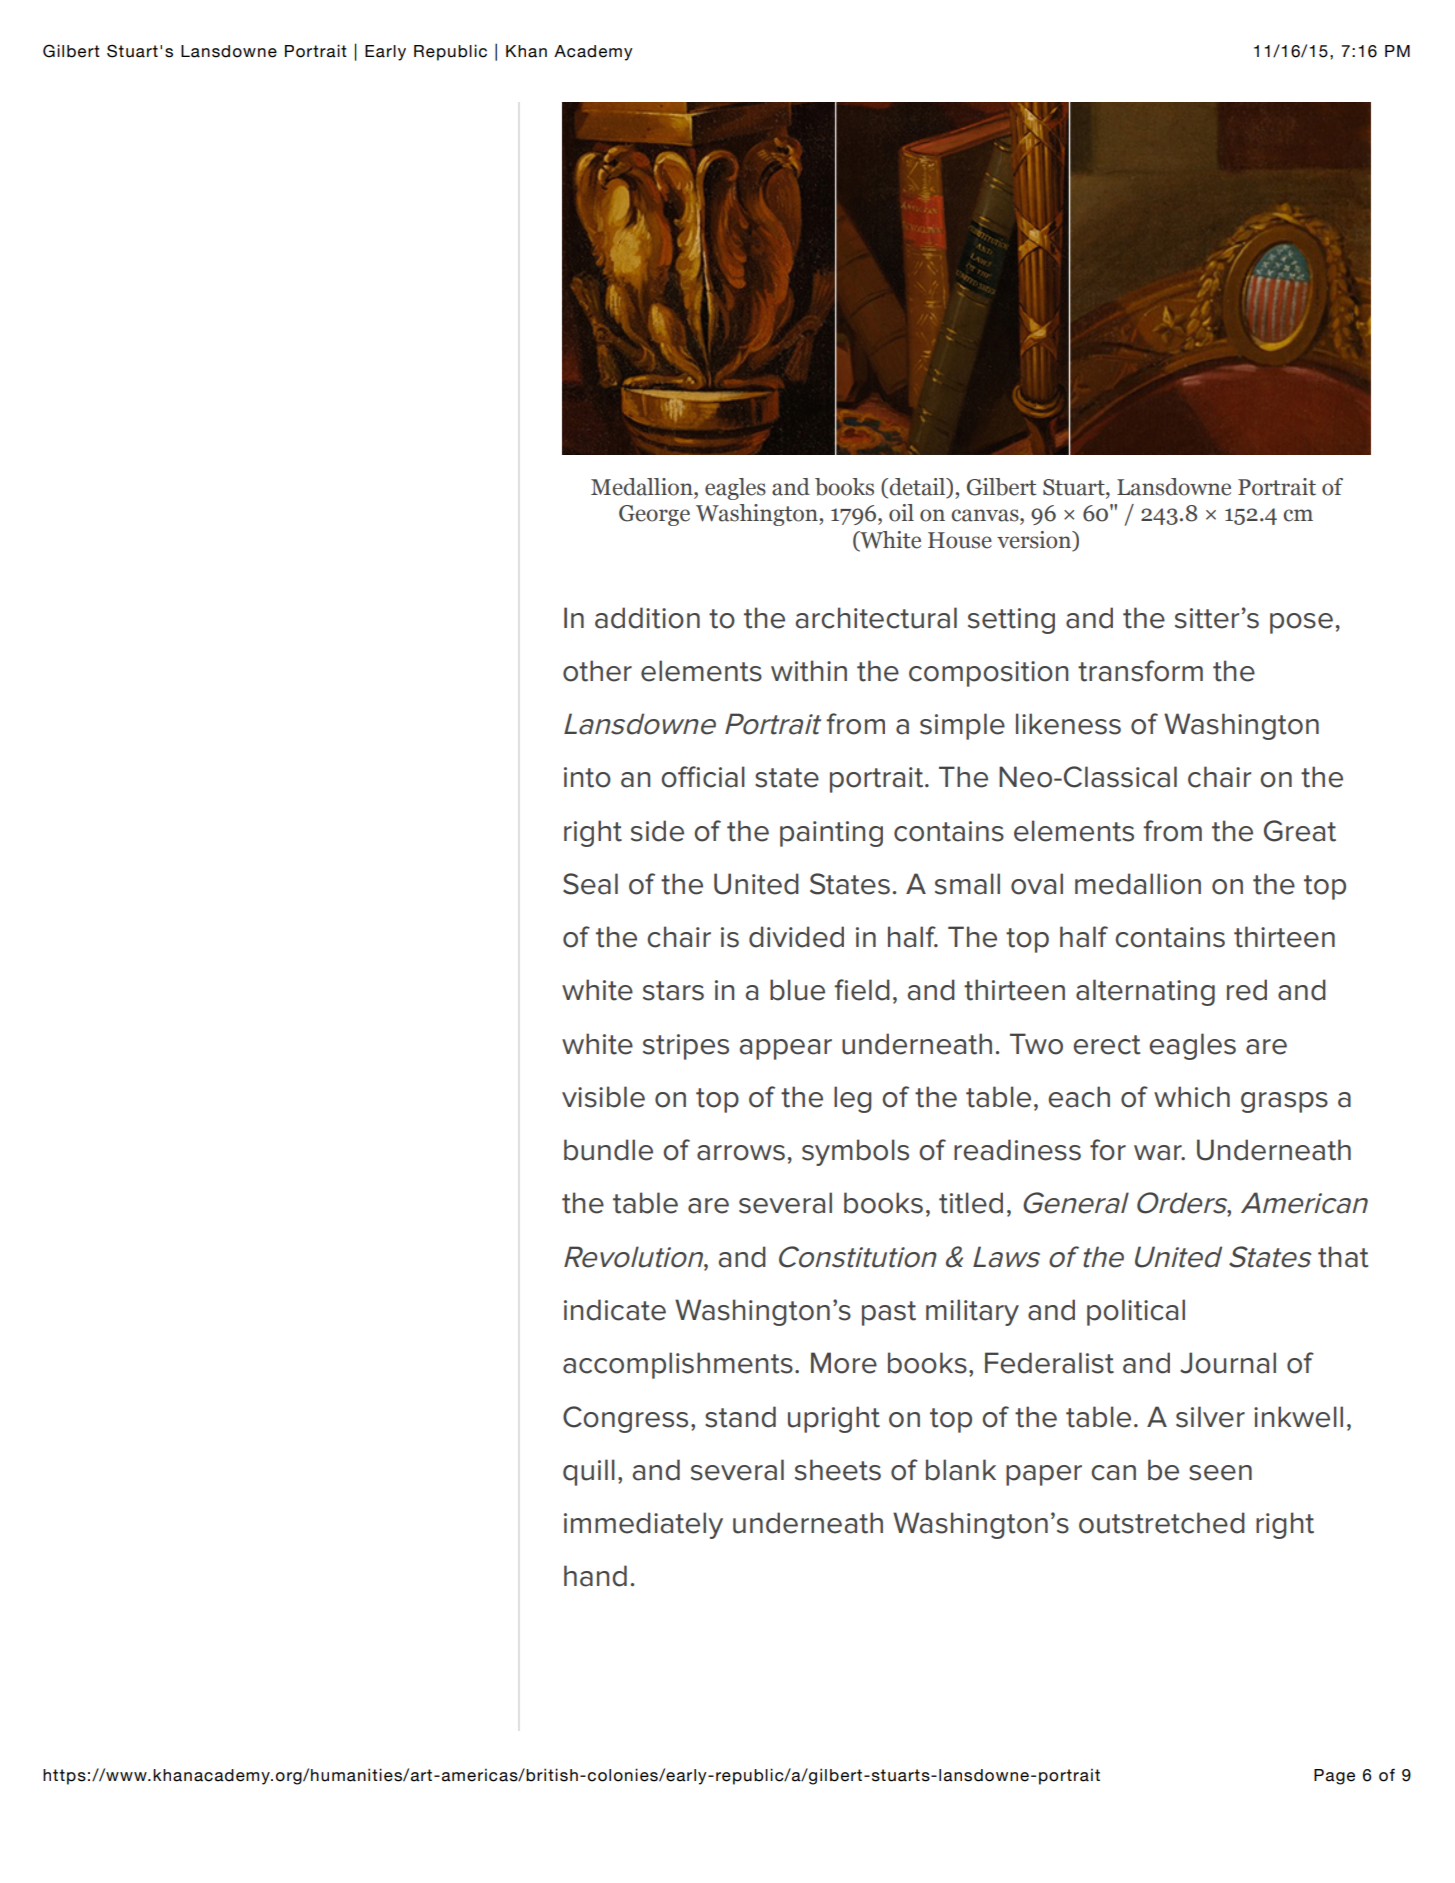 The width and height of the image is (1455, 1883). I want to click on bundle, so click(608, 1150).
